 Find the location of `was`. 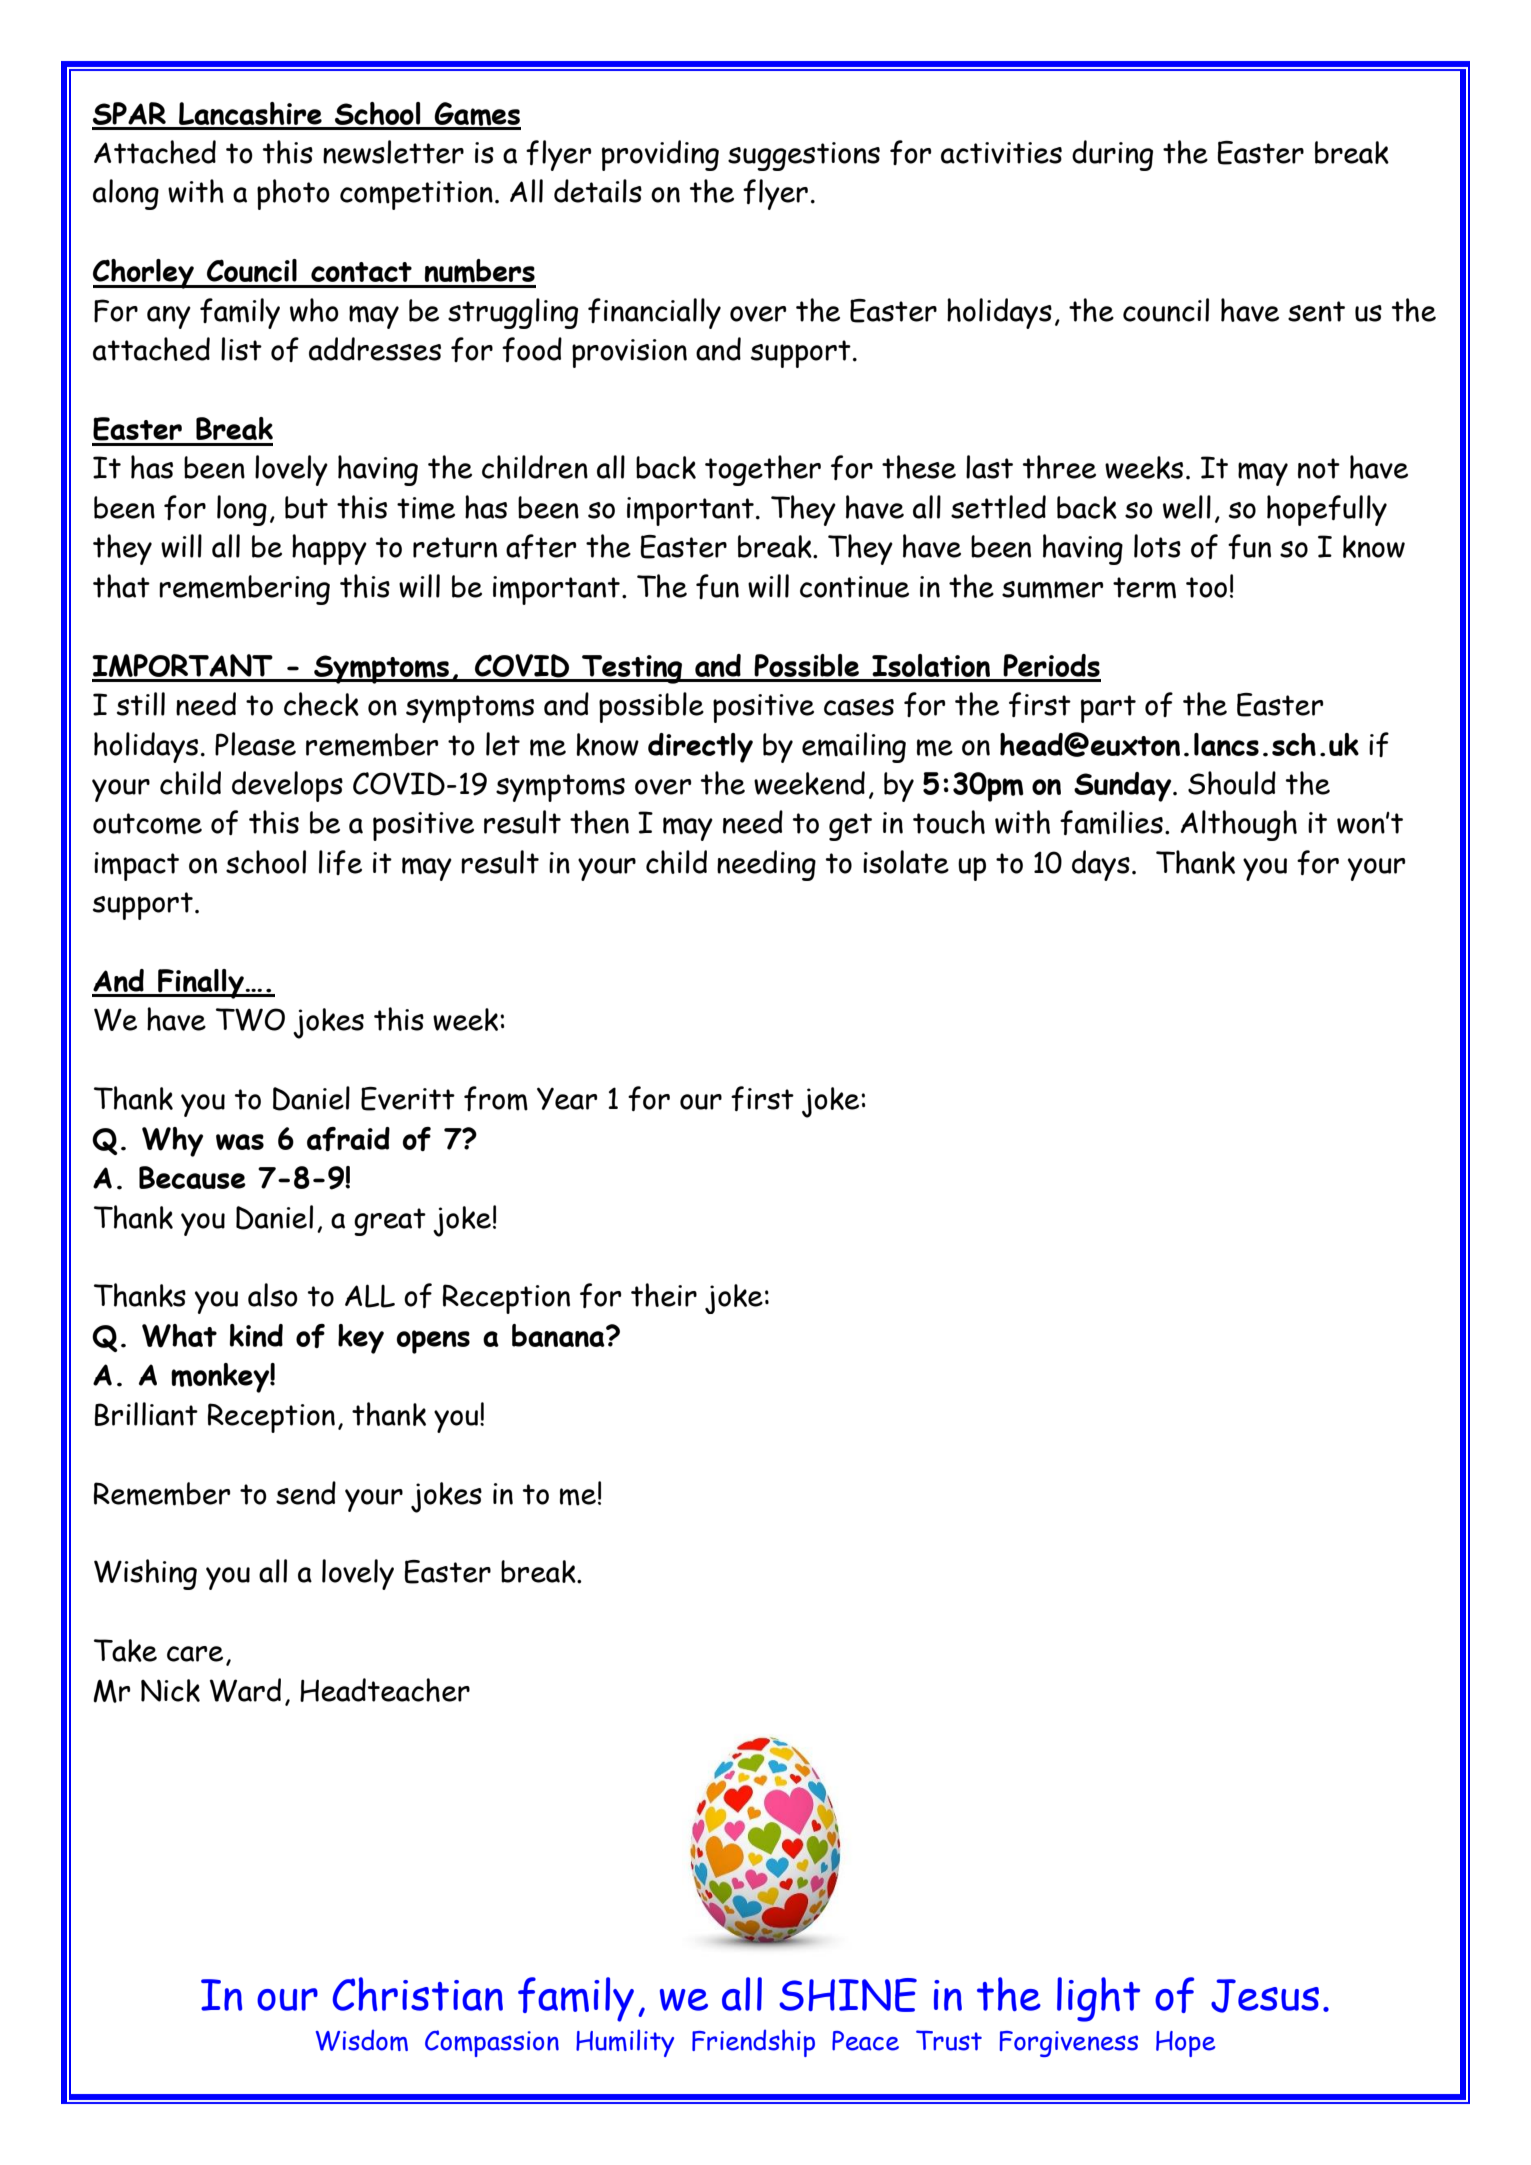

was is located at coordinates (240, 1142).
